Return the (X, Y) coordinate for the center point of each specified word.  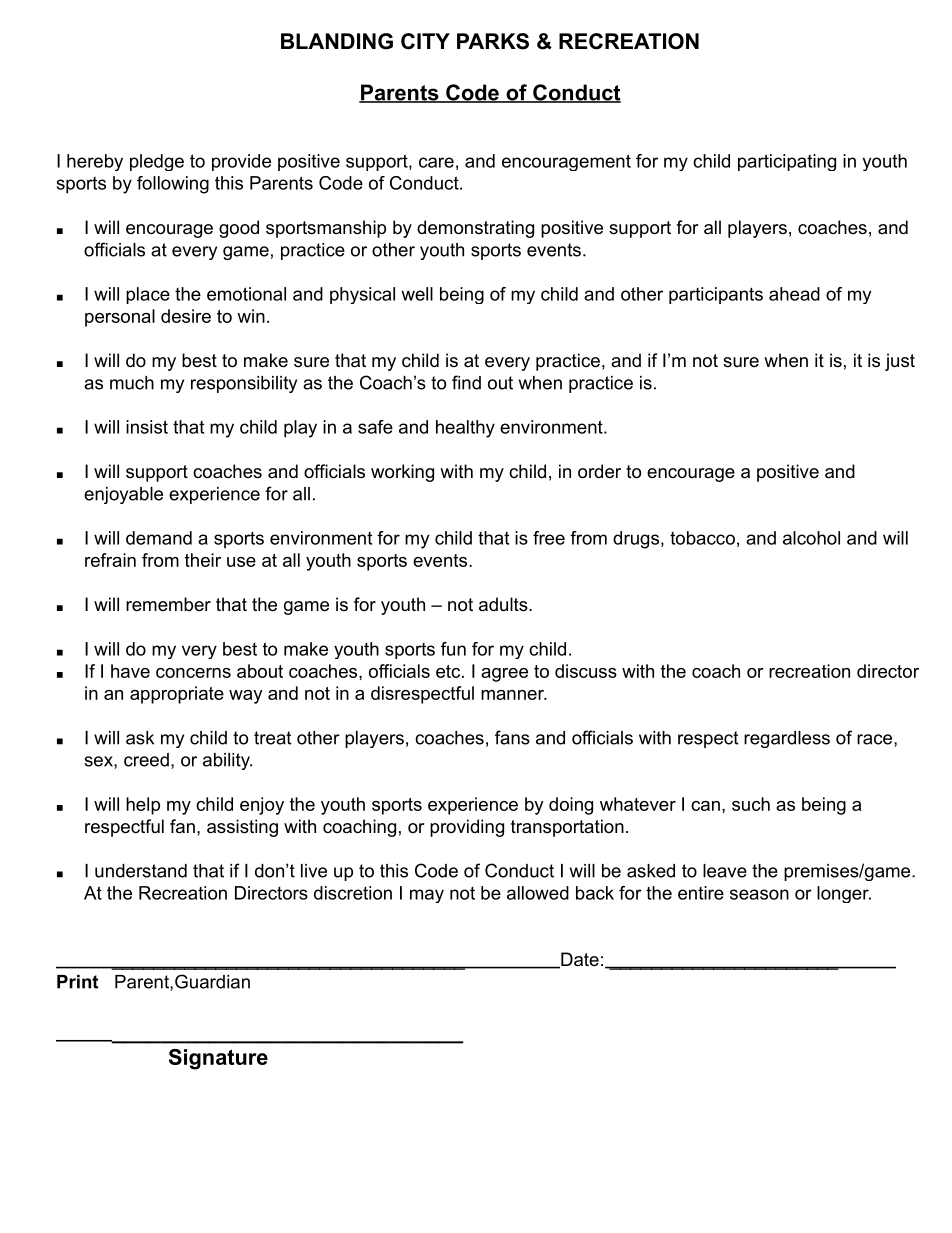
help (143, 806)
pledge (157, 162)
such (751, 804)
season (759, 894)
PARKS (493, 41)
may (427, 896)
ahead (794, 294)
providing (467, 828)
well (417, 294)
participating (787, 162)
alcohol (811, 538)
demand (159, 538)
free (549, 538)
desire (186, 316)
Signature (218, 1059)
